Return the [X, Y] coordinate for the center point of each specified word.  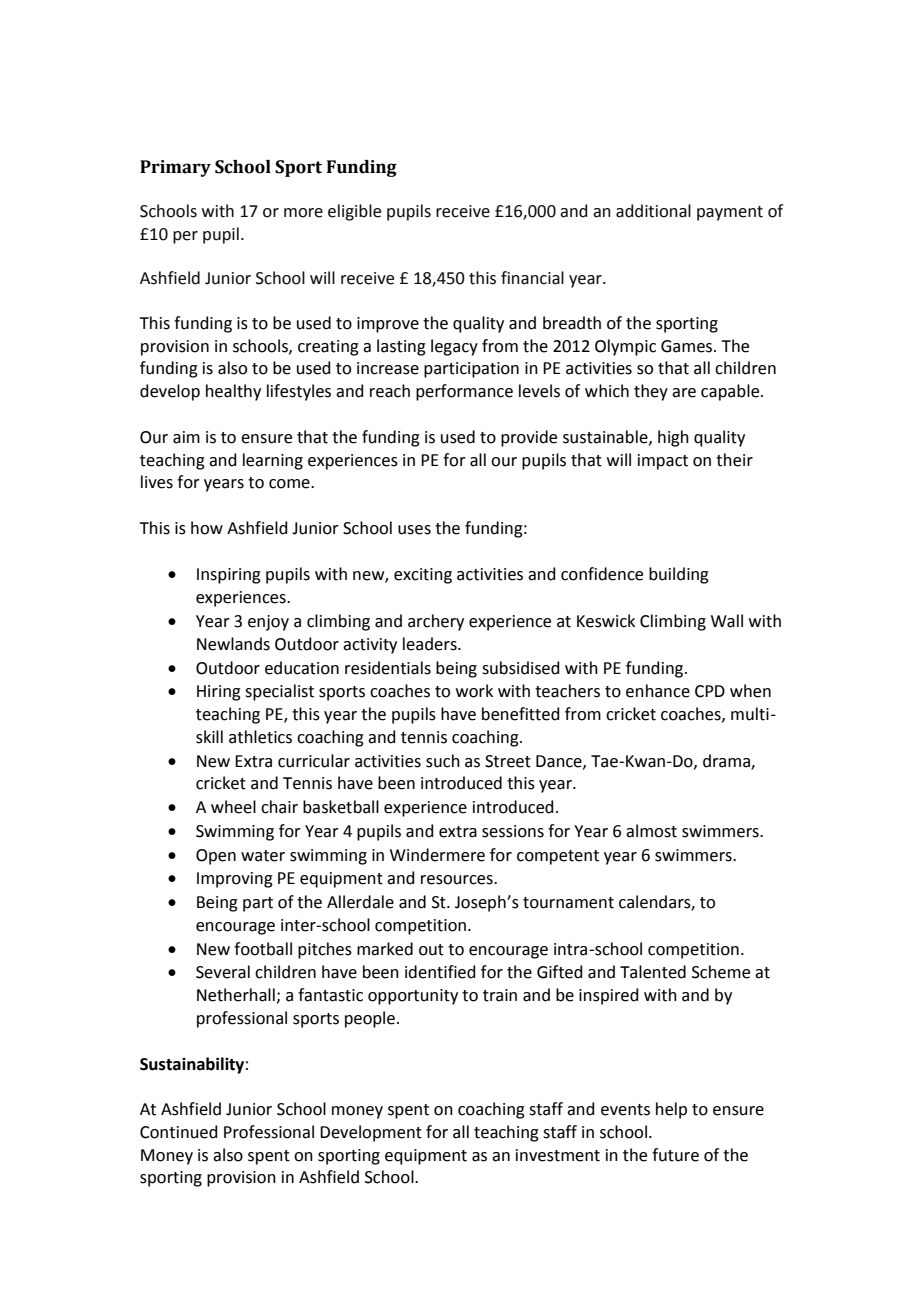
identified [440, 972]
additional [653, 211]
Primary [175, 168]
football [263, 949]
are [684, 393]
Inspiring [229, 576]
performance [464, 392]
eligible [354, 212]
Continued [179, 1132]
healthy [233, 392]
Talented [653, 972]
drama [727, 761]
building [679, 575]
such [443, 761]
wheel [233, 807]
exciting [423, 576]
